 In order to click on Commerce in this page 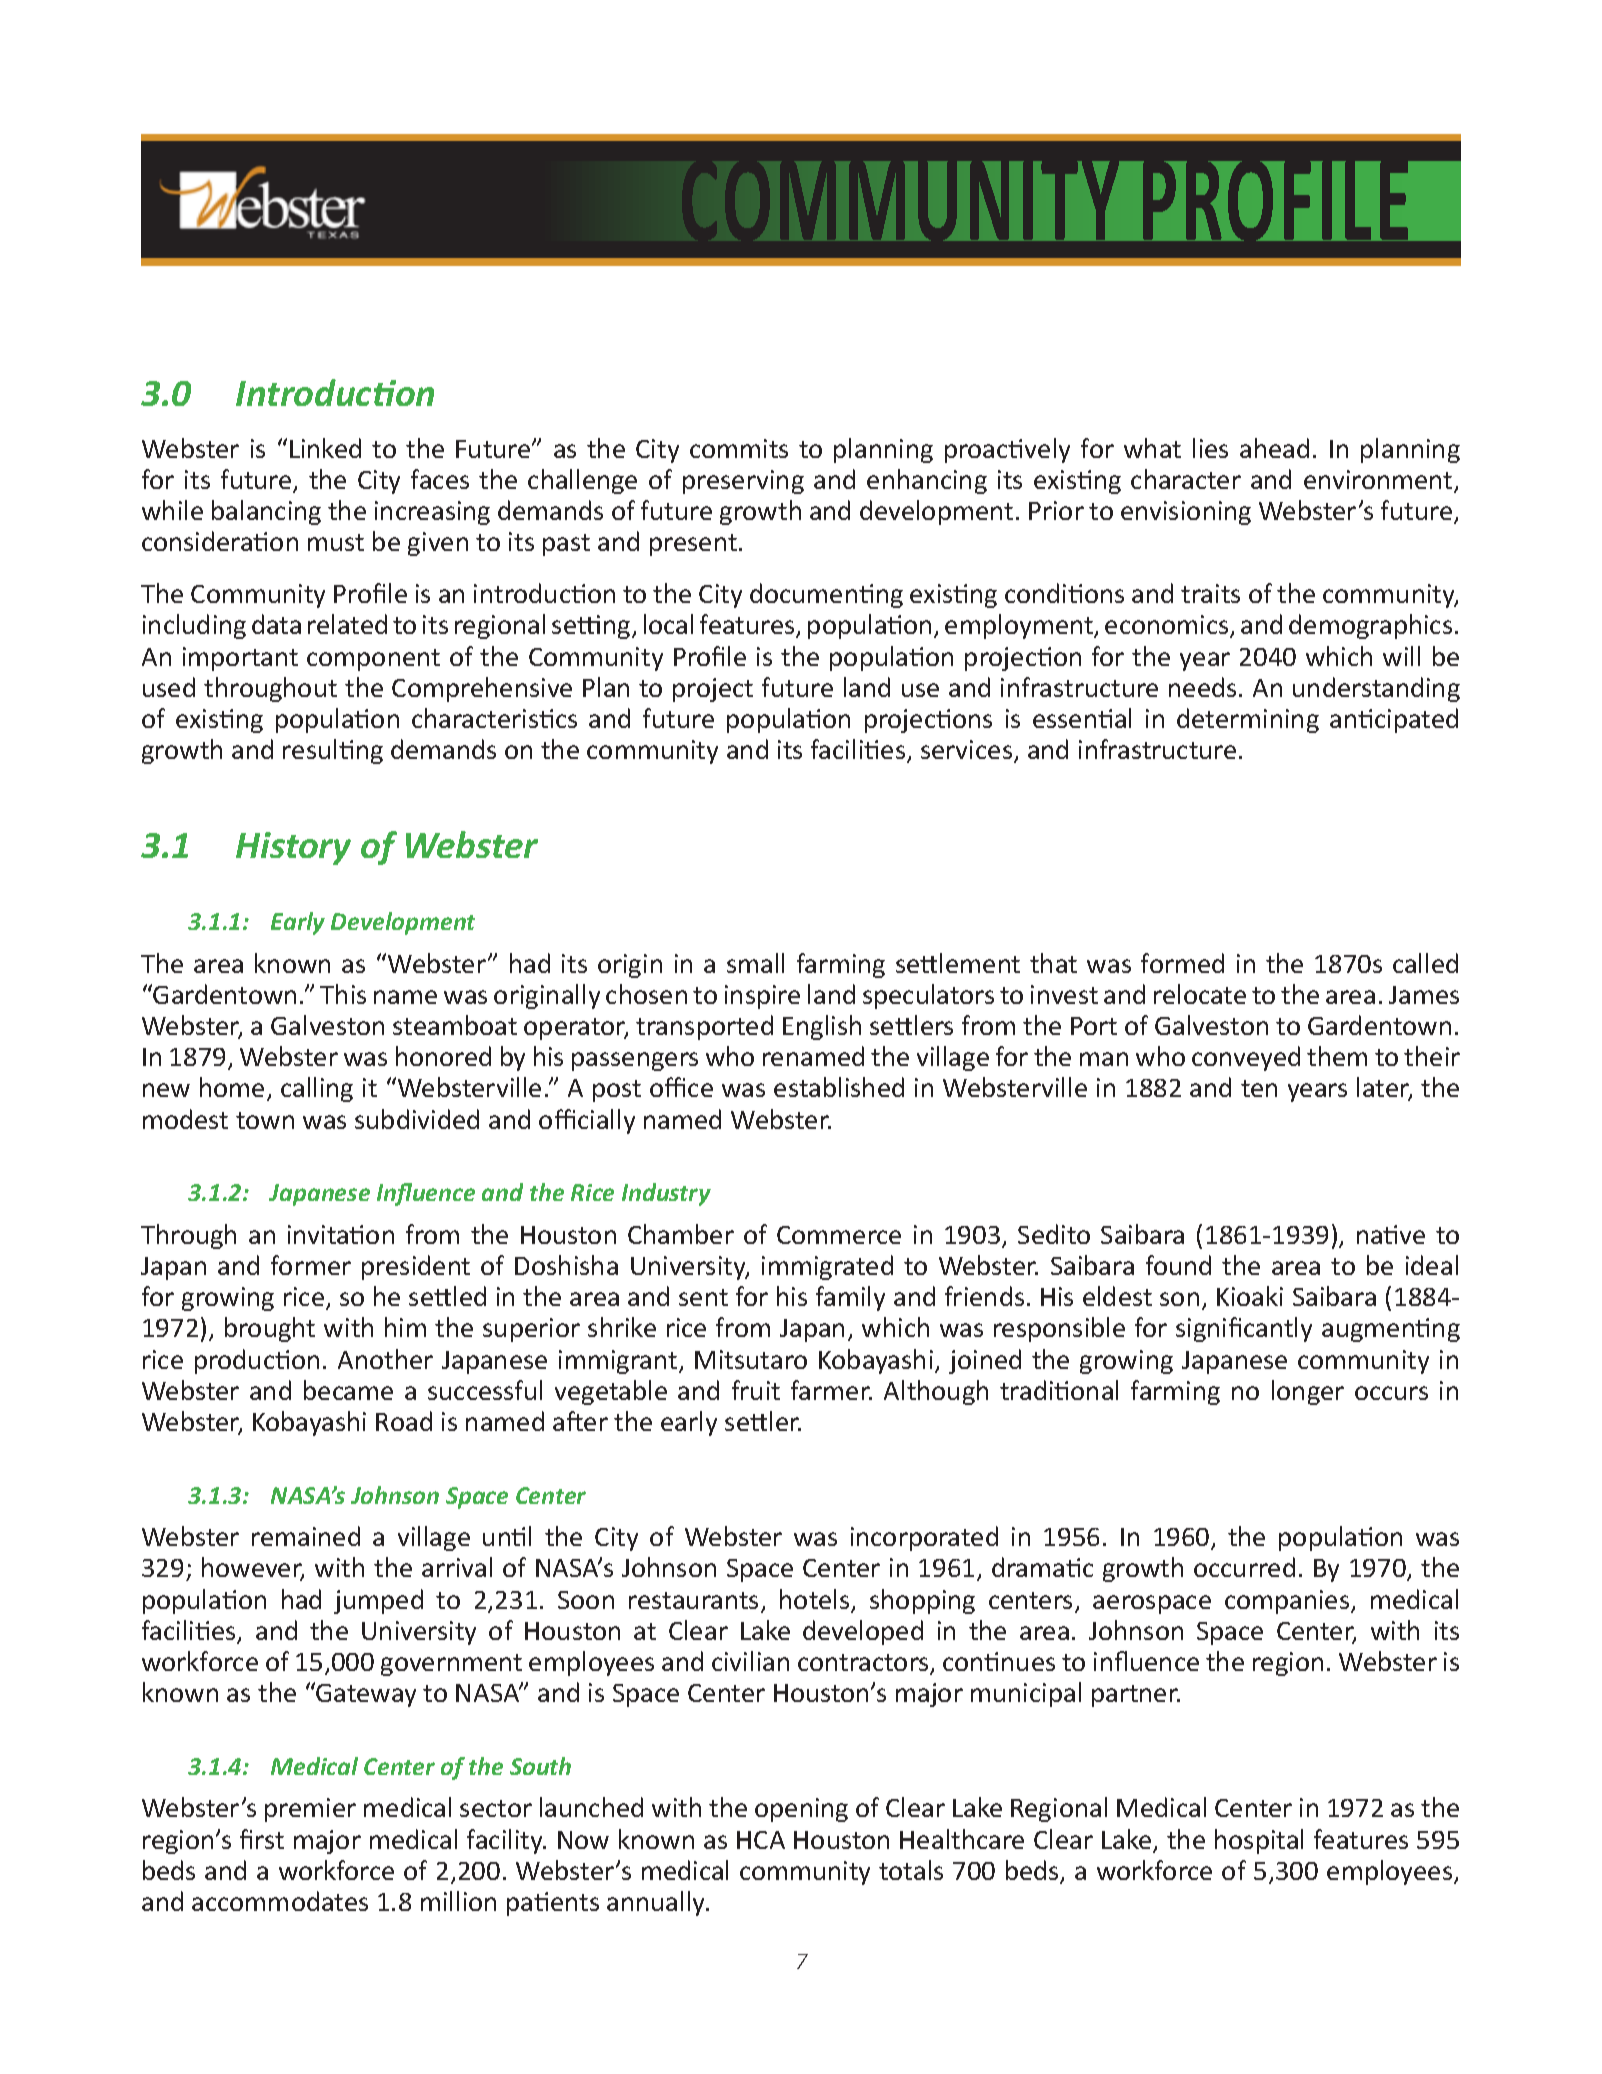, I will do `click(839, 1235)`.
